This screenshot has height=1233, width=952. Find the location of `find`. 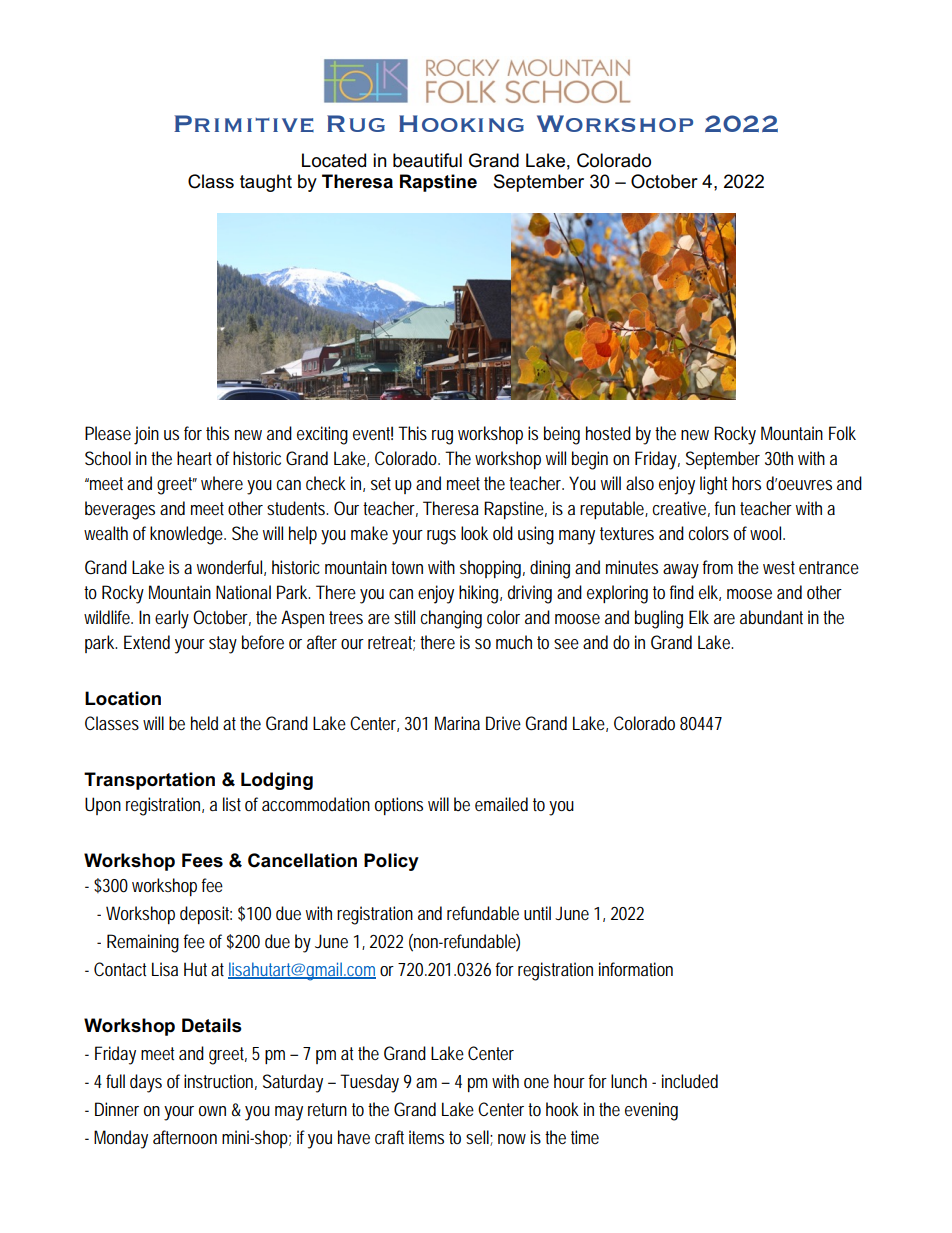

find is located at coordinates (681, 592).
